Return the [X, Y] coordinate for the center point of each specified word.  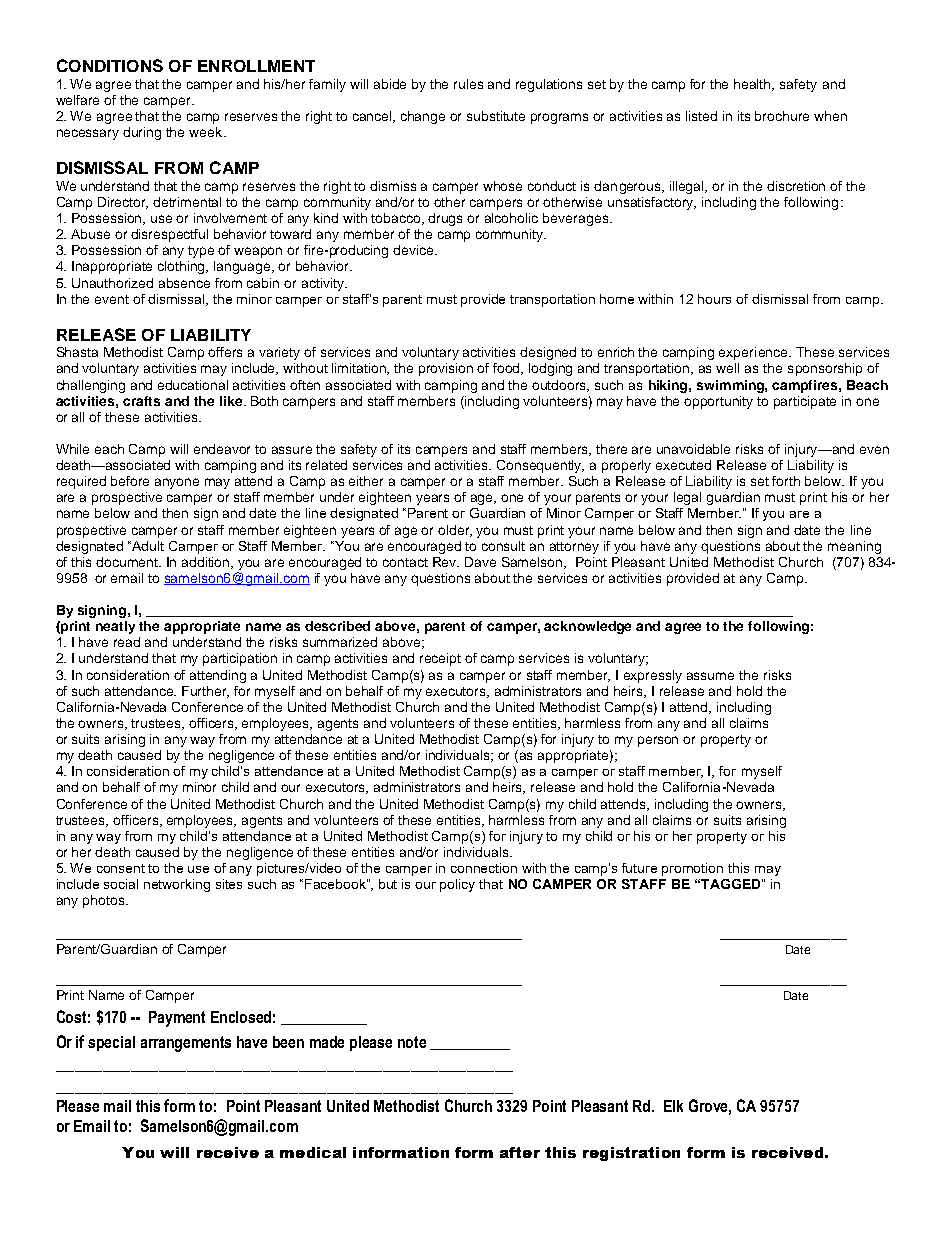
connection [484, 868]
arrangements [186, 1044]
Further [205, 692]
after [520, 1152]
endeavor [222, 449]
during [142, 133]
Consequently [540, 466]
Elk [673, 1106]
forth [786, 481]
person [658, 741]
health [754, 85]
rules [468, 84]
